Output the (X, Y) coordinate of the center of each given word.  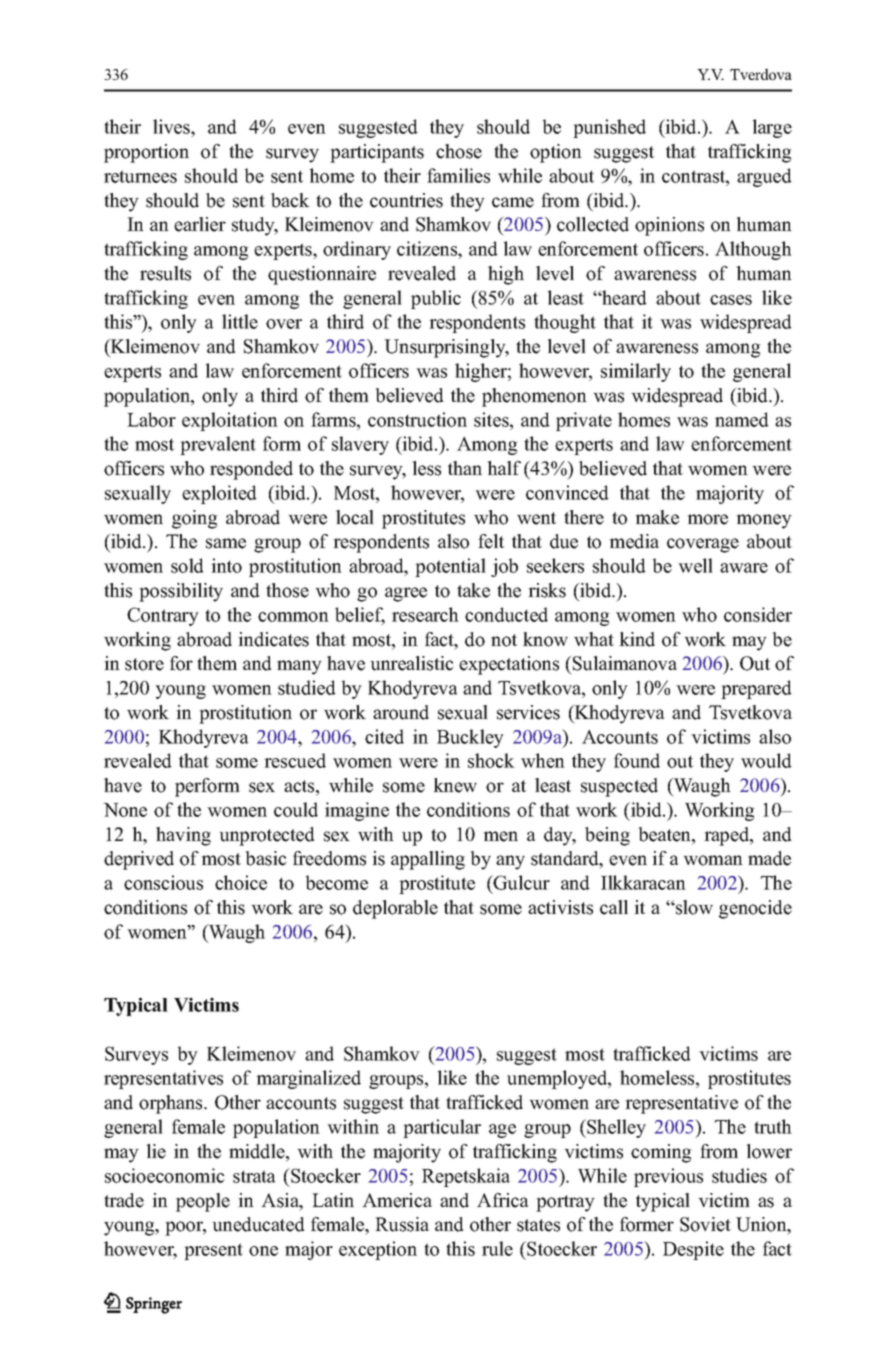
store (144, 664)
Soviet (705, 1224)
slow (693, 907)
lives (172, 128)
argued (764, 177)
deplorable (395, 909)
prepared (756, 689)
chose (459, 151)
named (742, 419)
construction (417, 419)
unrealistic (412, 663)
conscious (163, 882)
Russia (402, 1224)
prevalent (218, 445)
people (203, 1202)
